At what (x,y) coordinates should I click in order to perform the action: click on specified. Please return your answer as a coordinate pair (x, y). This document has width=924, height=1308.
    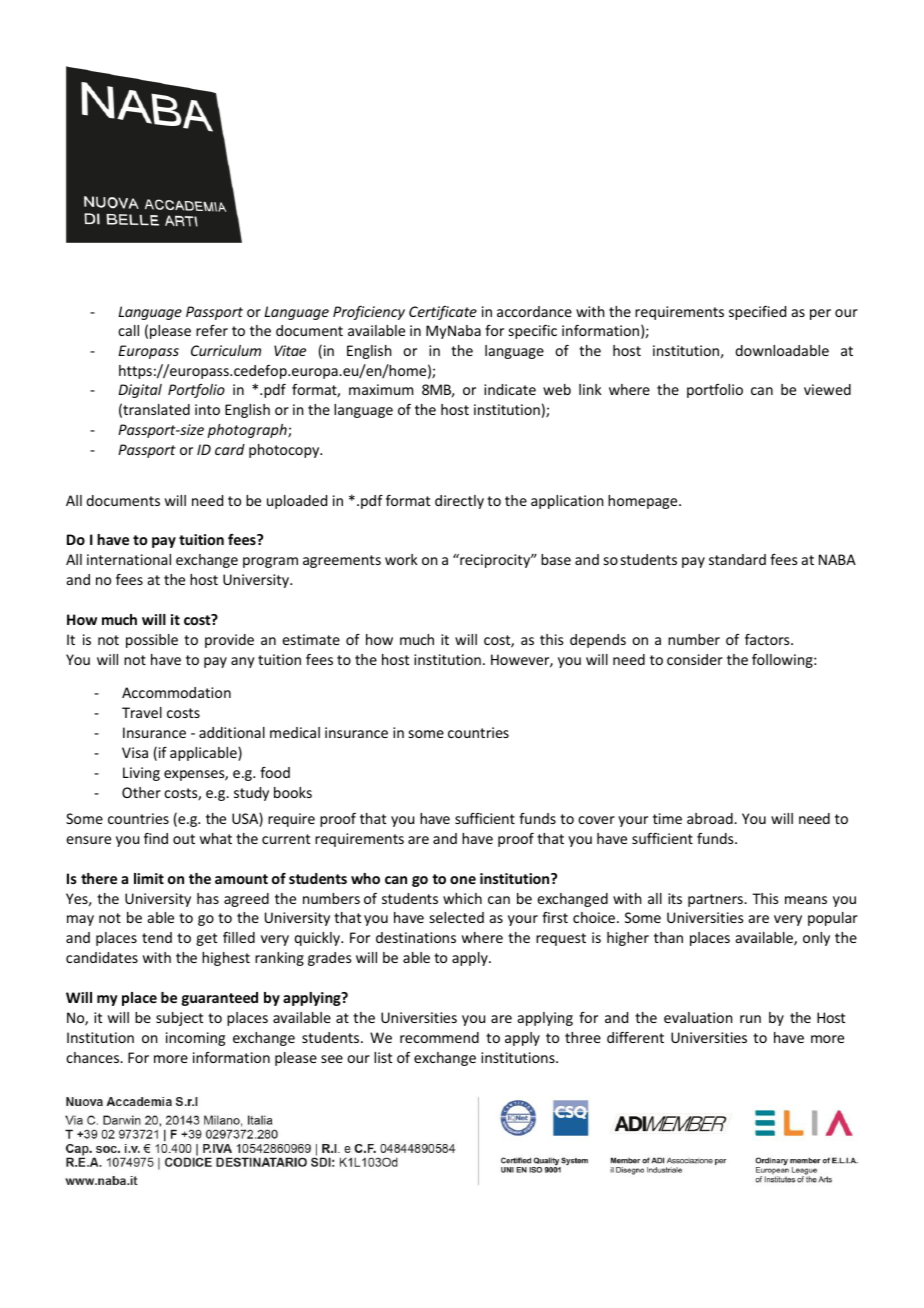
    Looking at the image, I should click on (757, 313).
